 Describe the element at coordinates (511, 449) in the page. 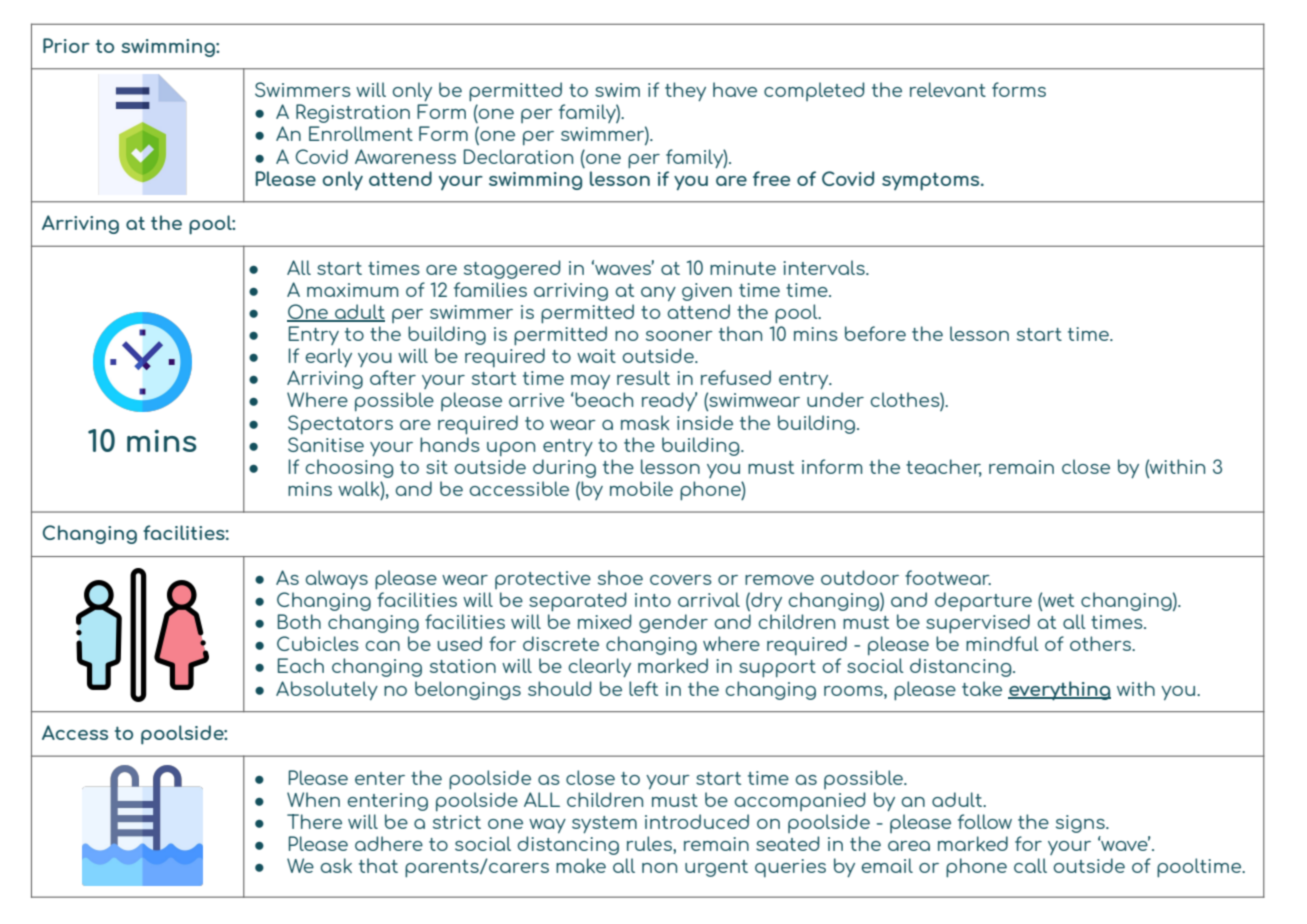

I see `upon` at that location.
